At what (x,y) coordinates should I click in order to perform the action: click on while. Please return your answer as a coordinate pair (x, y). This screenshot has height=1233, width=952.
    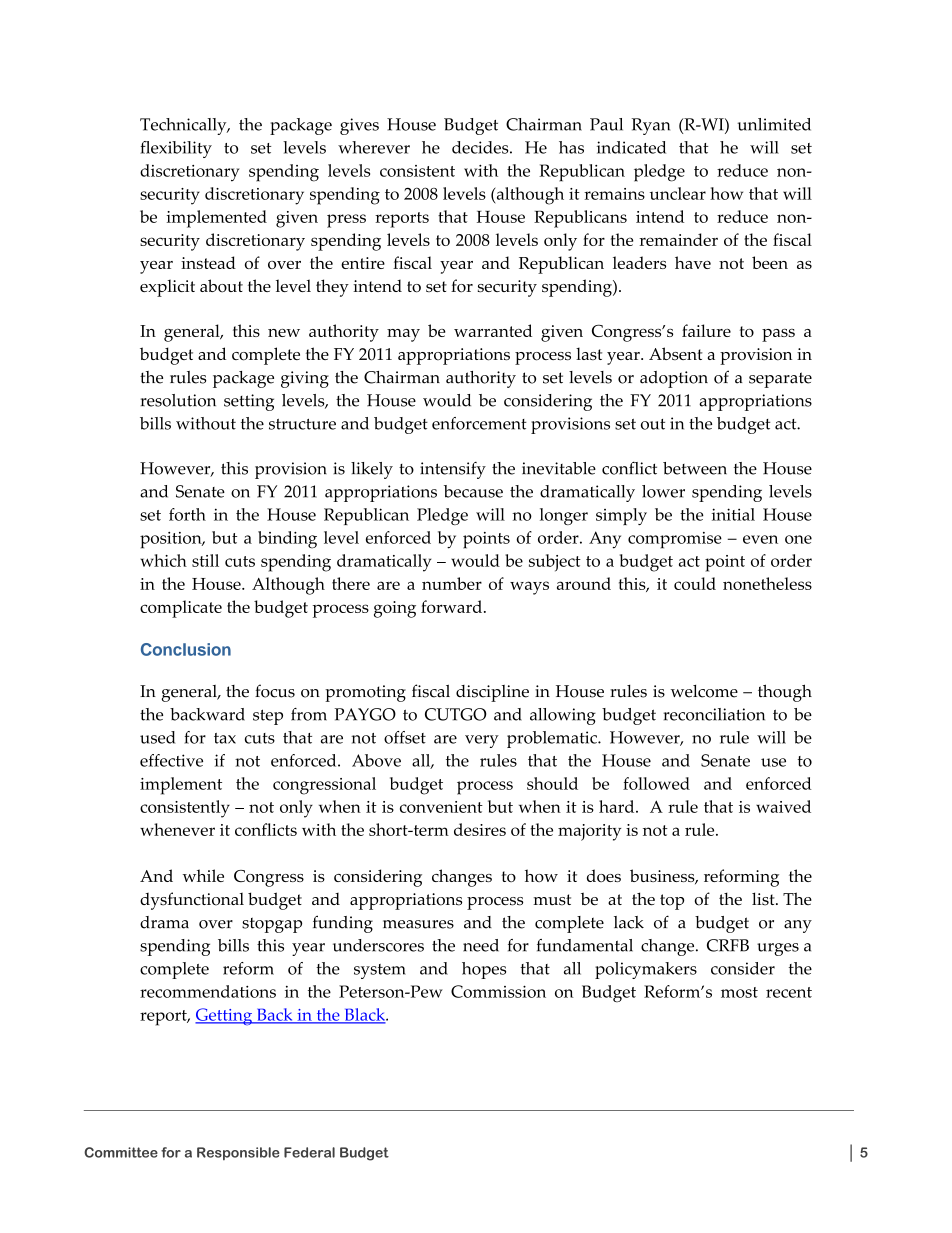
    Looking at the image, I should click on (203, 875).
